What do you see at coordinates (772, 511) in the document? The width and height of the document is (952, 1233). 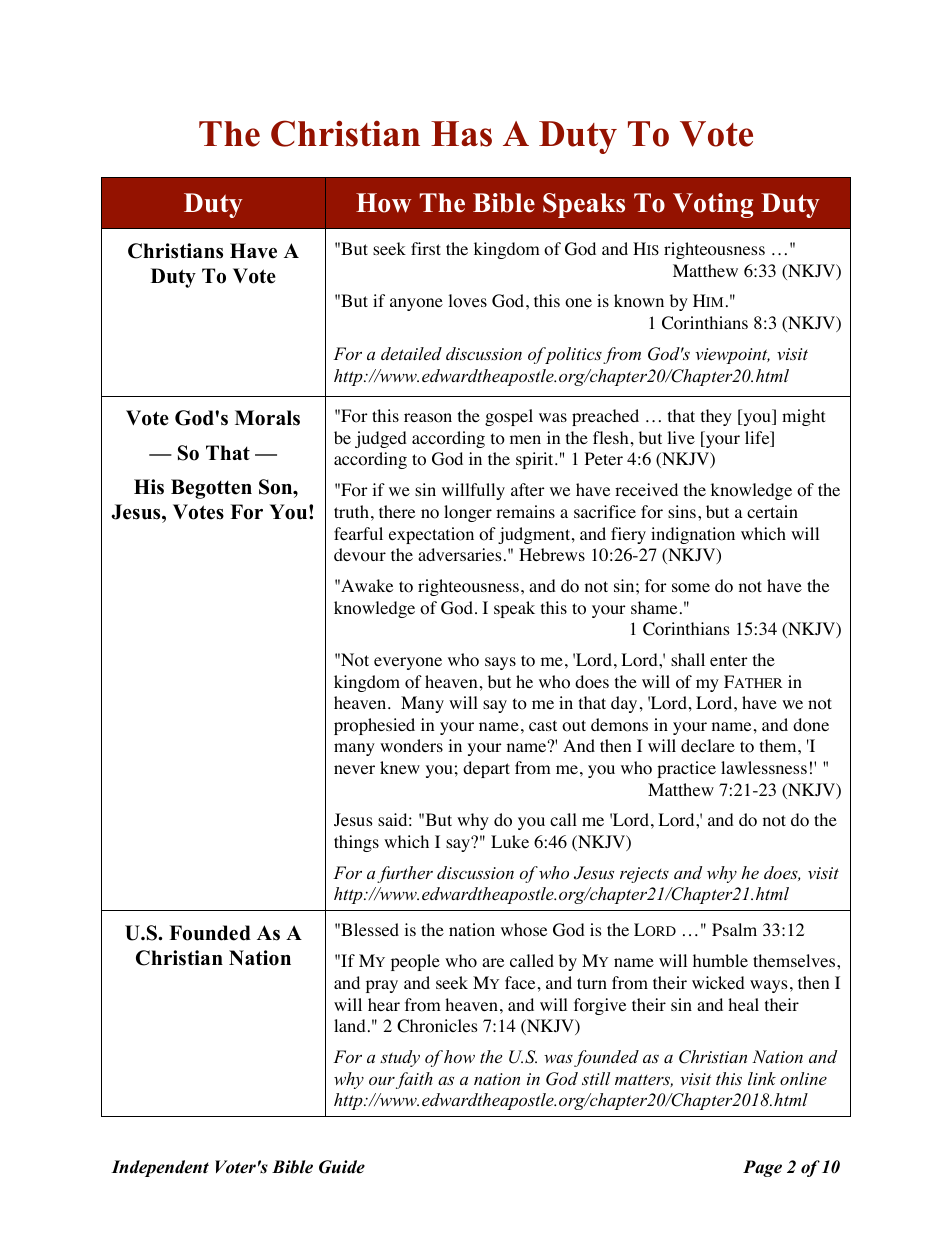 I see `certain` at bounding box center [772, 511].
